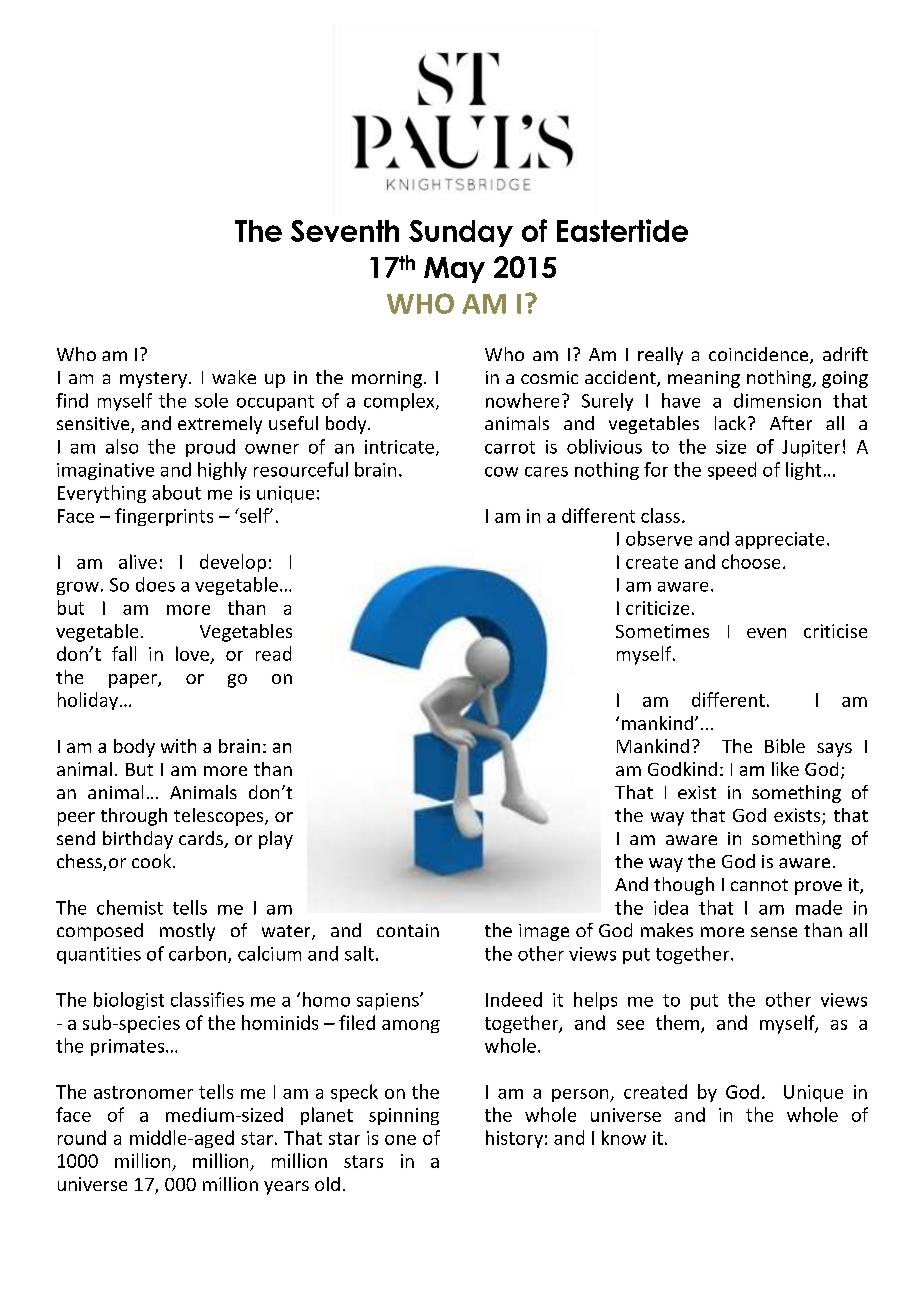 The image size is (924, 1308). What do you see at coordinates (514, 1139) in the screenshot?
I see `history` at bounding box center [514, 1139].
